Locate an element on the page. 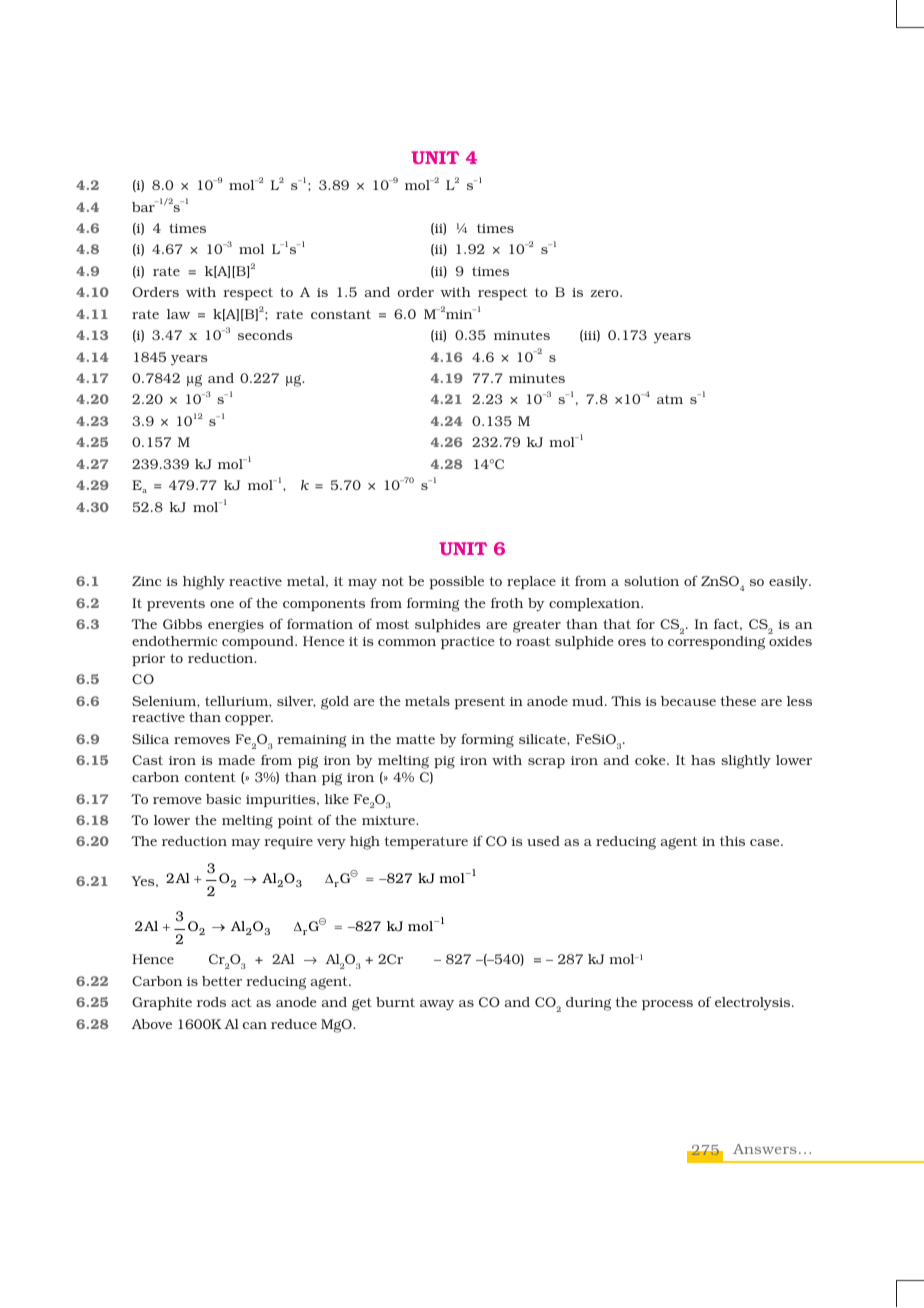 Image resolution: width=924 pixels, height=1308 pixels. possible is located at coordinates (456, 582).
